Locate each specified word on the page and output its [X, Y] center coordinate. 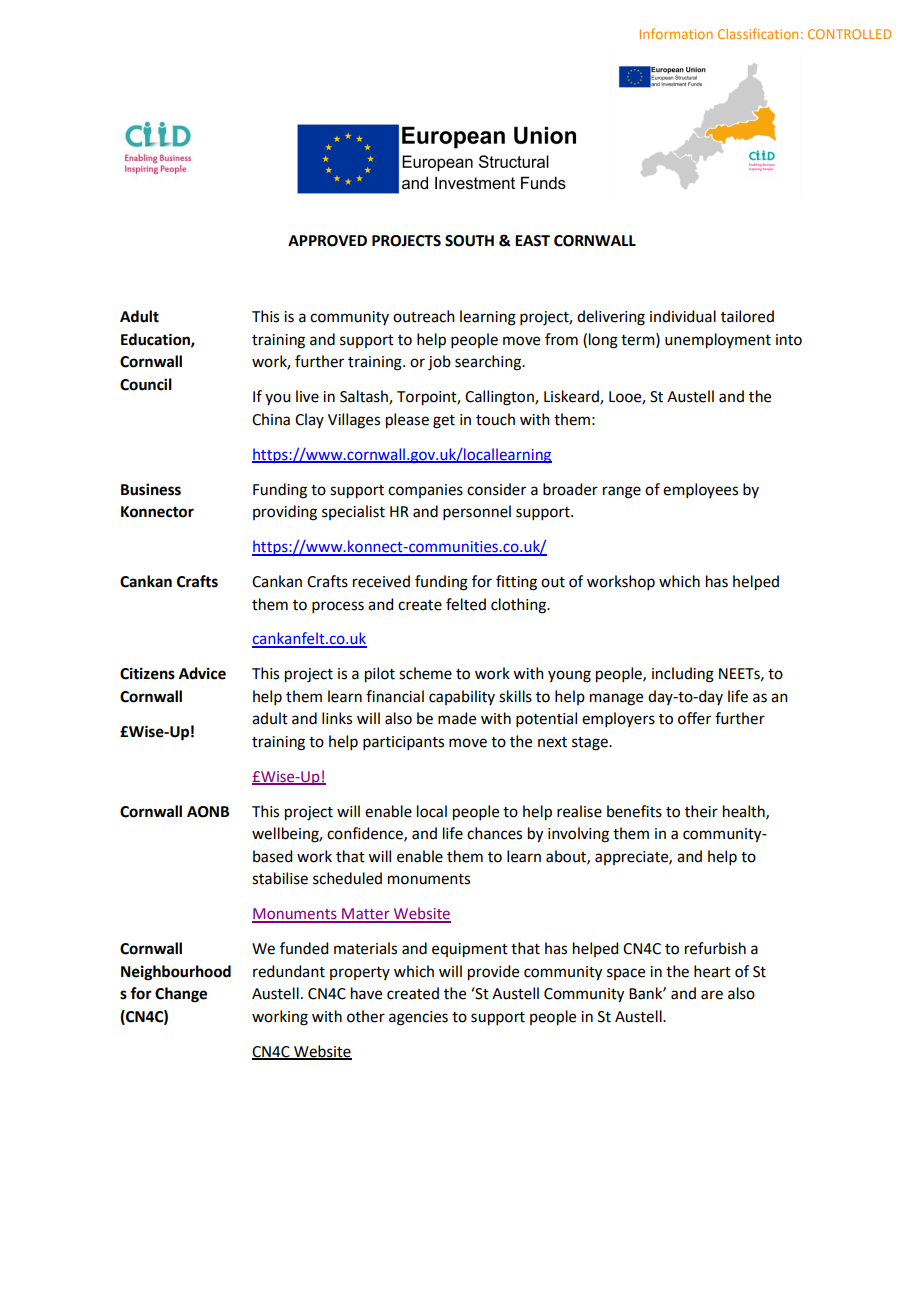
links [337, 718]
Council [146, 384]
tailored [747, 316]
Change [181, 995]
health [745, 812]
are [712, 995]
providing [285, 513]
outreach [424, 316]
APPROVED [327, 241]
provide [493, 973]
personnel [477, 512]
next [552, 742]
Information [676, 33]
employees [700, 490]
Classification [758, 33]
